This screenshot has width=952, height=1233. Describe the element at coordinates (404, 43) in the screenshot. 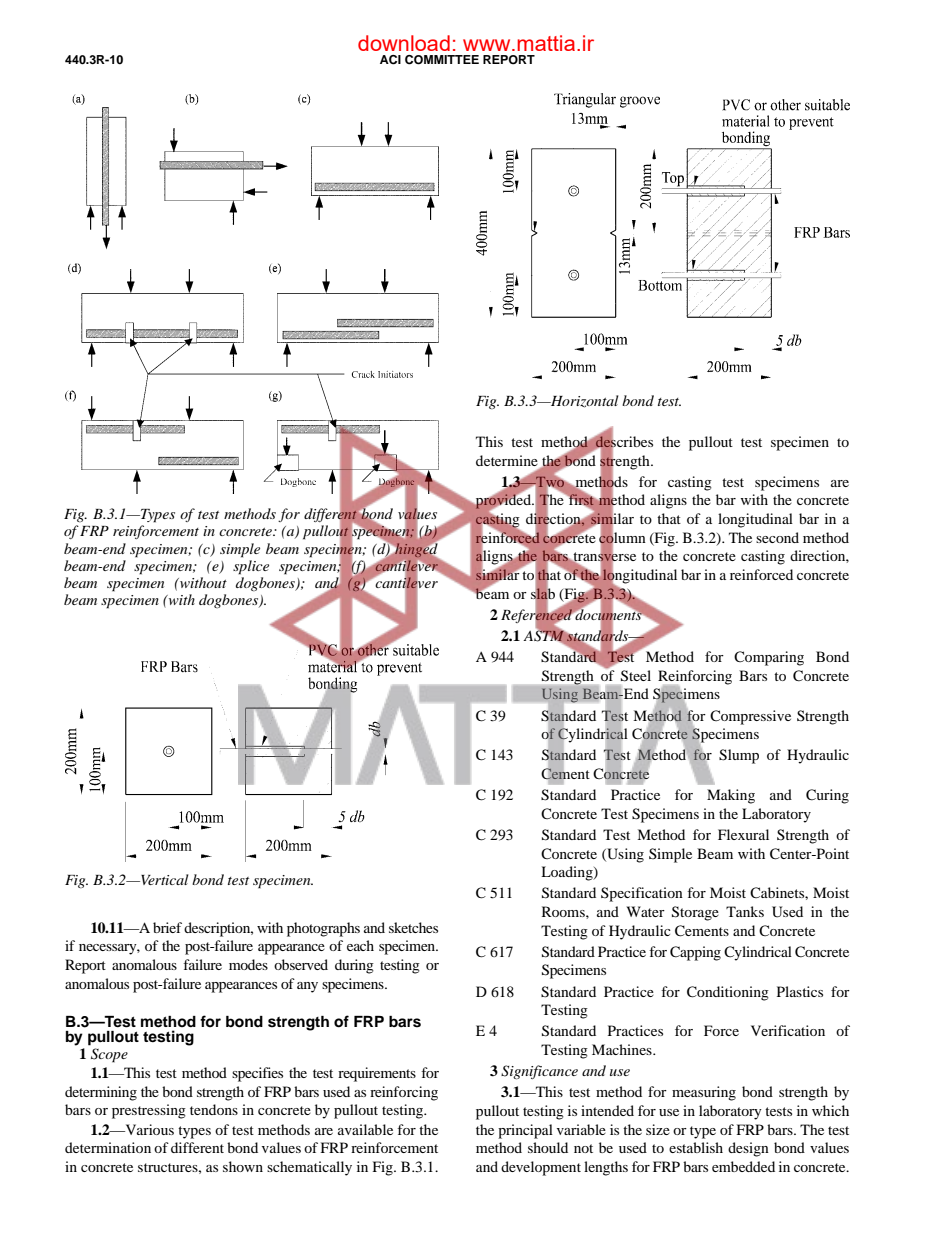

I see `download` at that location.
